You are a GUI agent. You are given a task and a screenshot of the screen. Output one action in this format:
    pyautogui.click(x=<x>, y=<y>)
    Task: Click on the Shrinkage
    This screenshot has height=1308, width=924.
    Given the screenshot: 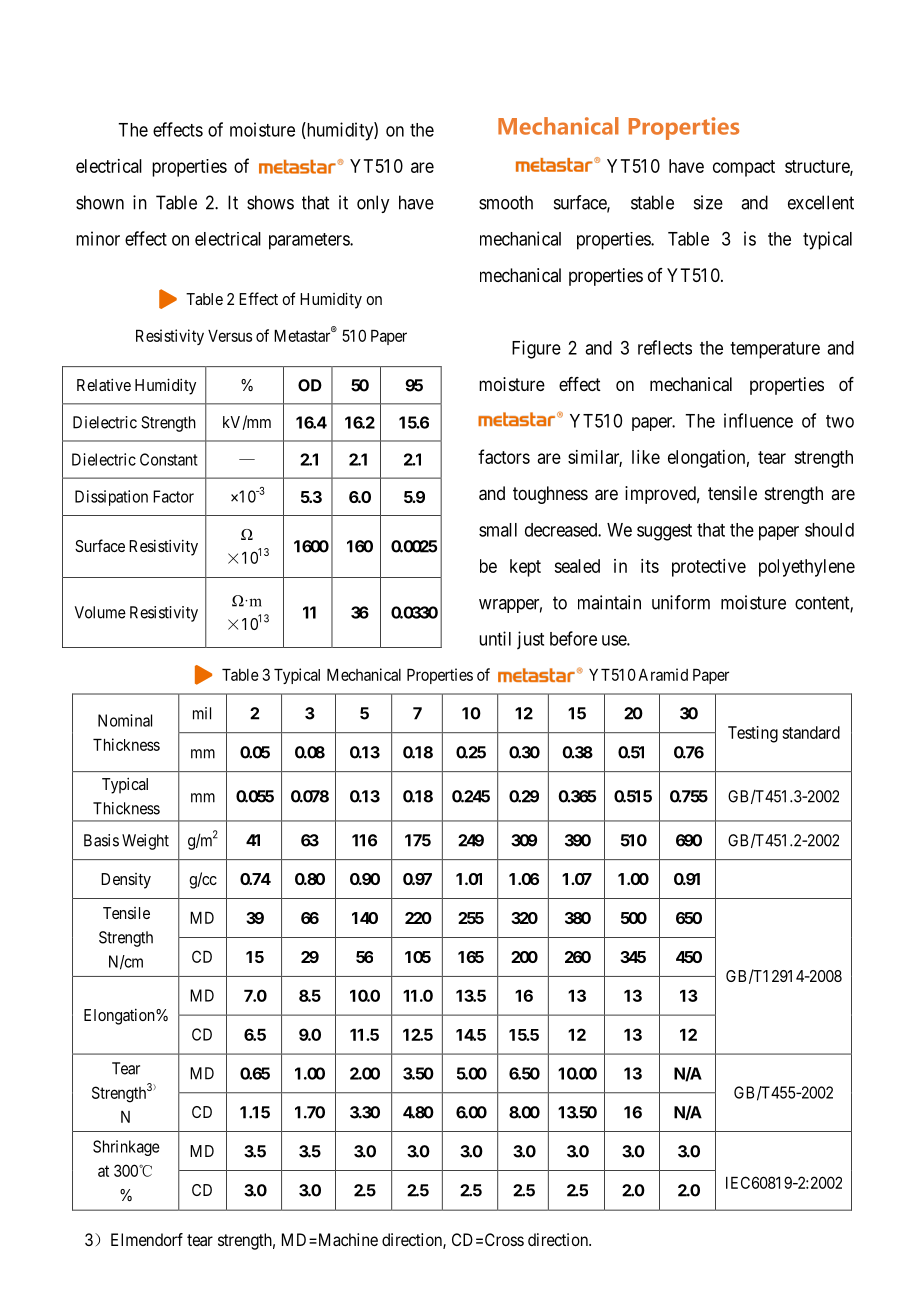 What is the action you would take?
    pyautogui.click(x=126, y=1148)
